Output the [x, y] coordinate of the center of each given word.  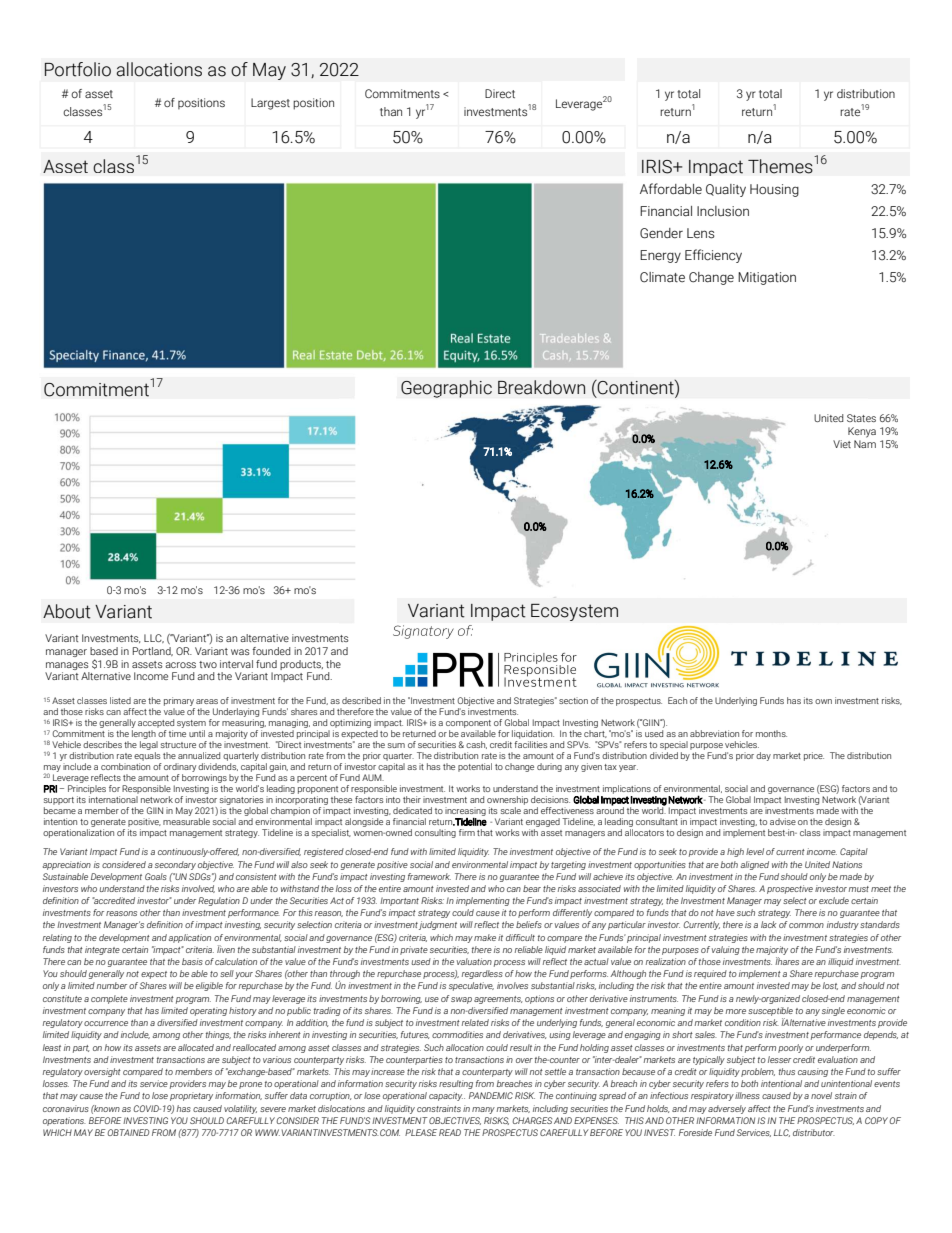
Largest [270, 104]
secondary [175, 865]
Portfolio [78, 69]
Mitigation [767, 278]
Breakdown [541, 387]
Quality [726, 190]
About [67, 611]
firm [467, 832]
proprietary [191, 1096]
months [771, 733]
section [573, 700]
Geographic [446, 389]
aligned [755, 865]
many [483, 1110]
